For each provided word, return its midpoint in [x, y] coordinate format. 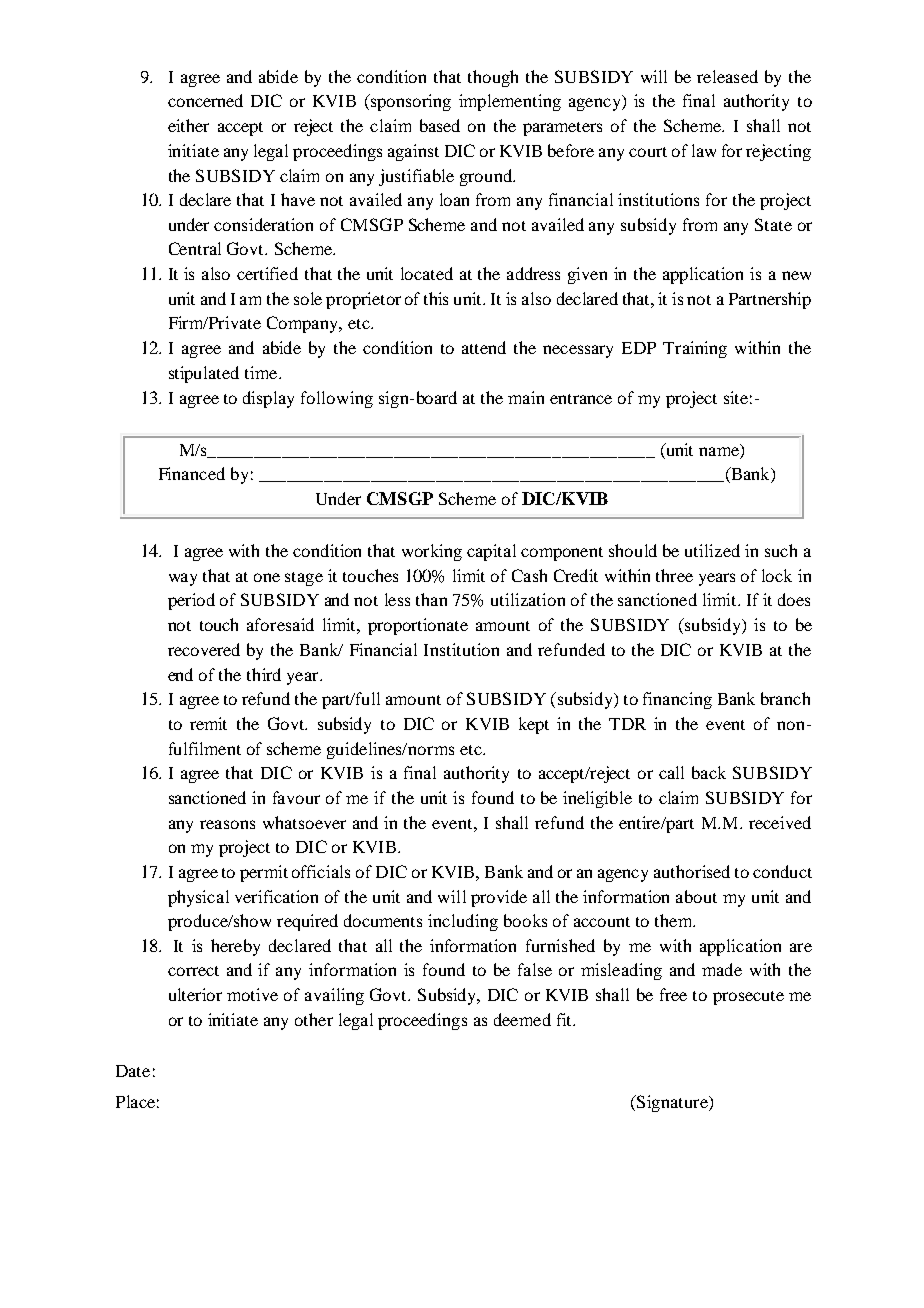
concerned [205, 100]
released [727, 76]
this [436, 298]
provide [499, 898]
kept [534, 725]
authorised [692, 871]
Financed [192, 473]
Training [695, 349]
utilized [712, 550]
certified [267, 273]
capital [491, 552]
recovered [204, 649]
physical [198, 898]
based [440, 125]
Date [133, 1071]
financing [677, 700]
